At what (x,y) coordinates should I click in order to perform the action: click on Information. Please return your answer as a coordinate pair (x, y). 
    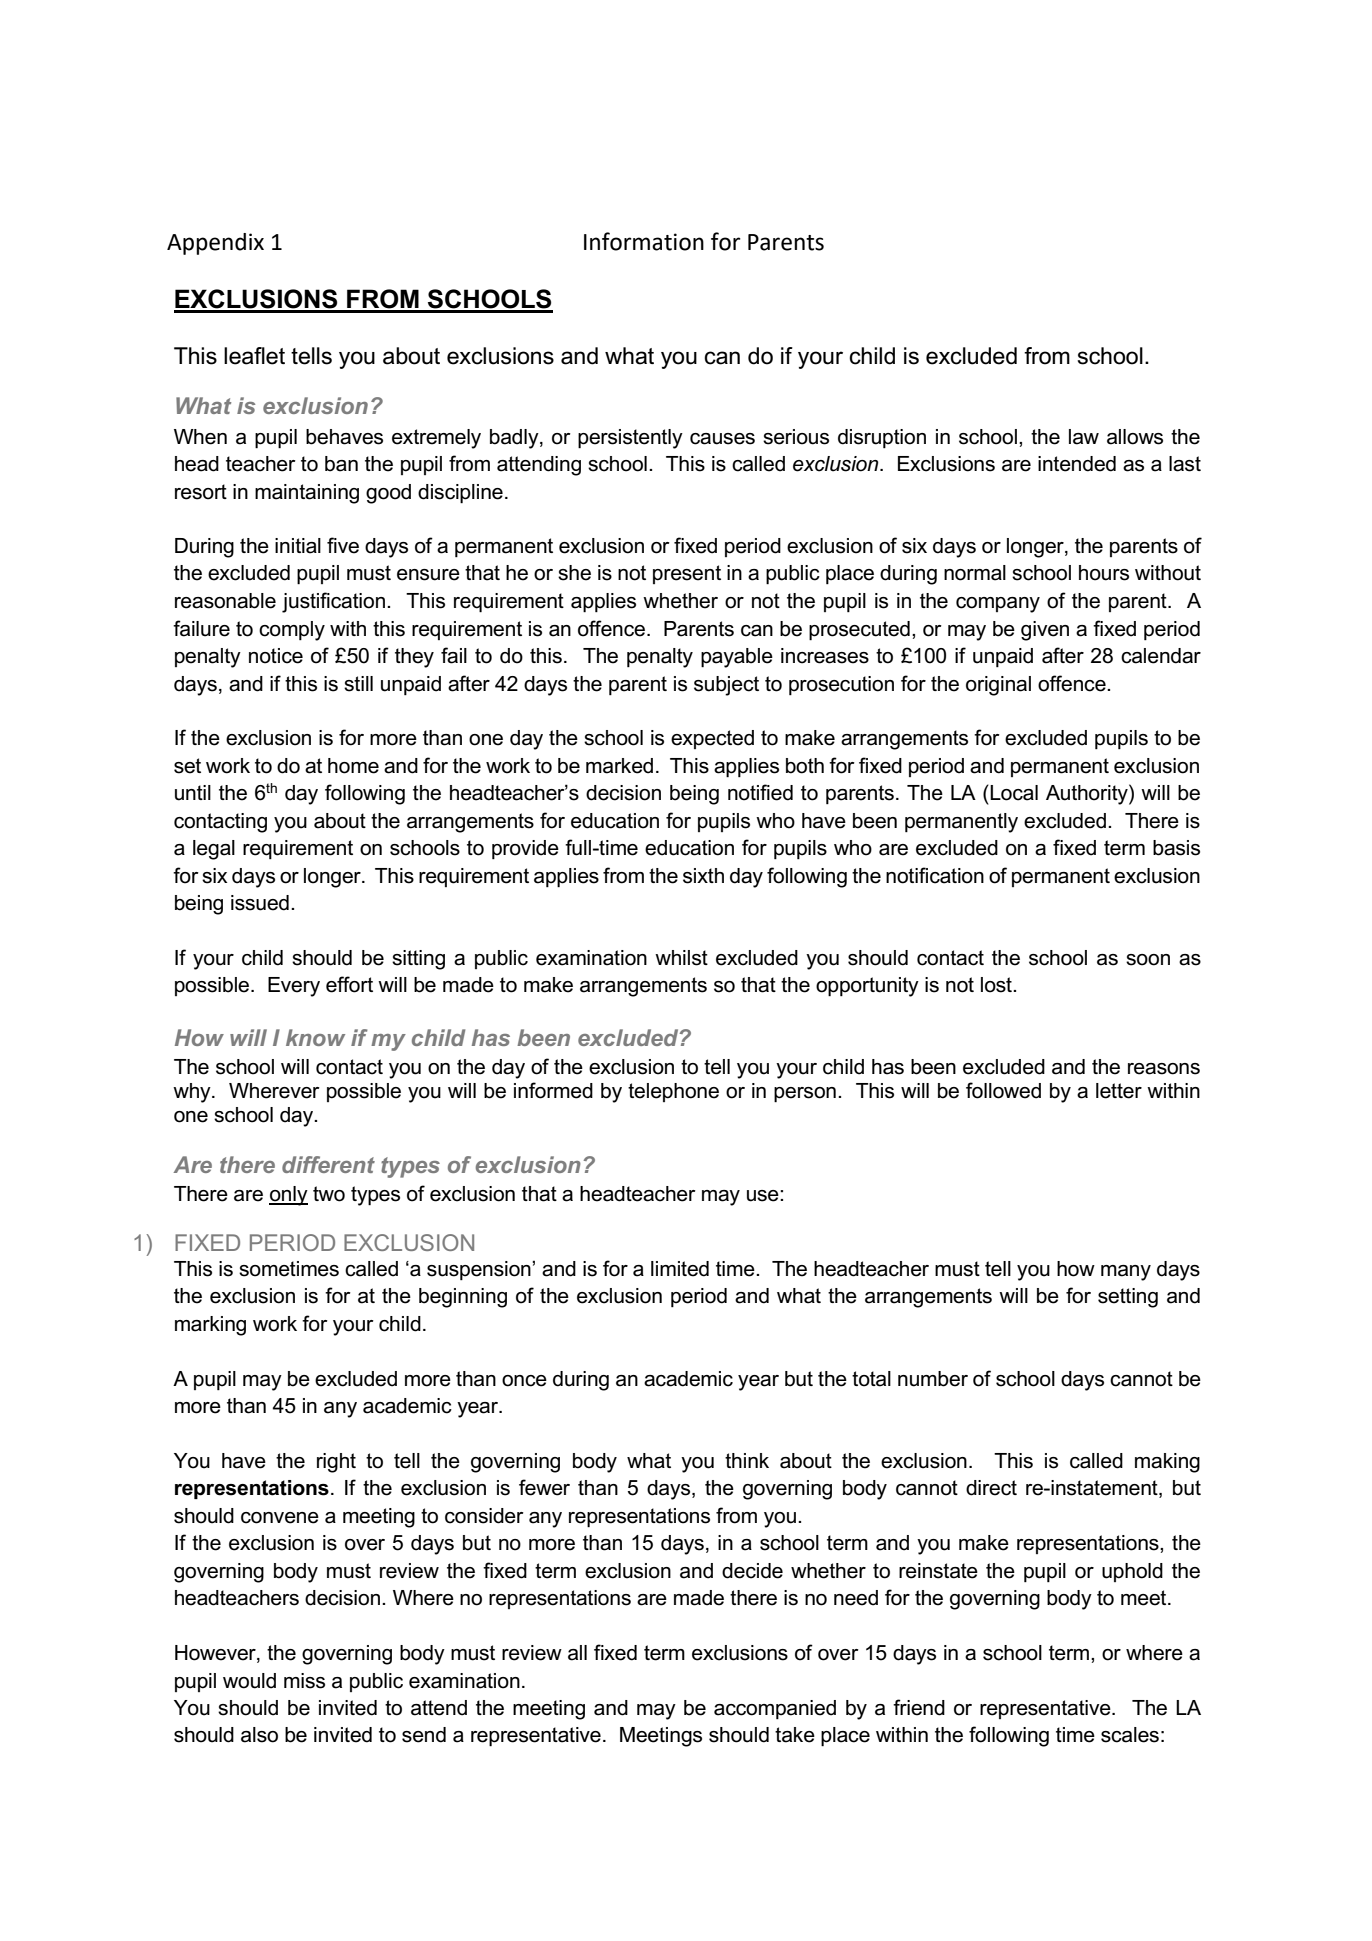
    Looking at the image, I should click on (644, 241).
